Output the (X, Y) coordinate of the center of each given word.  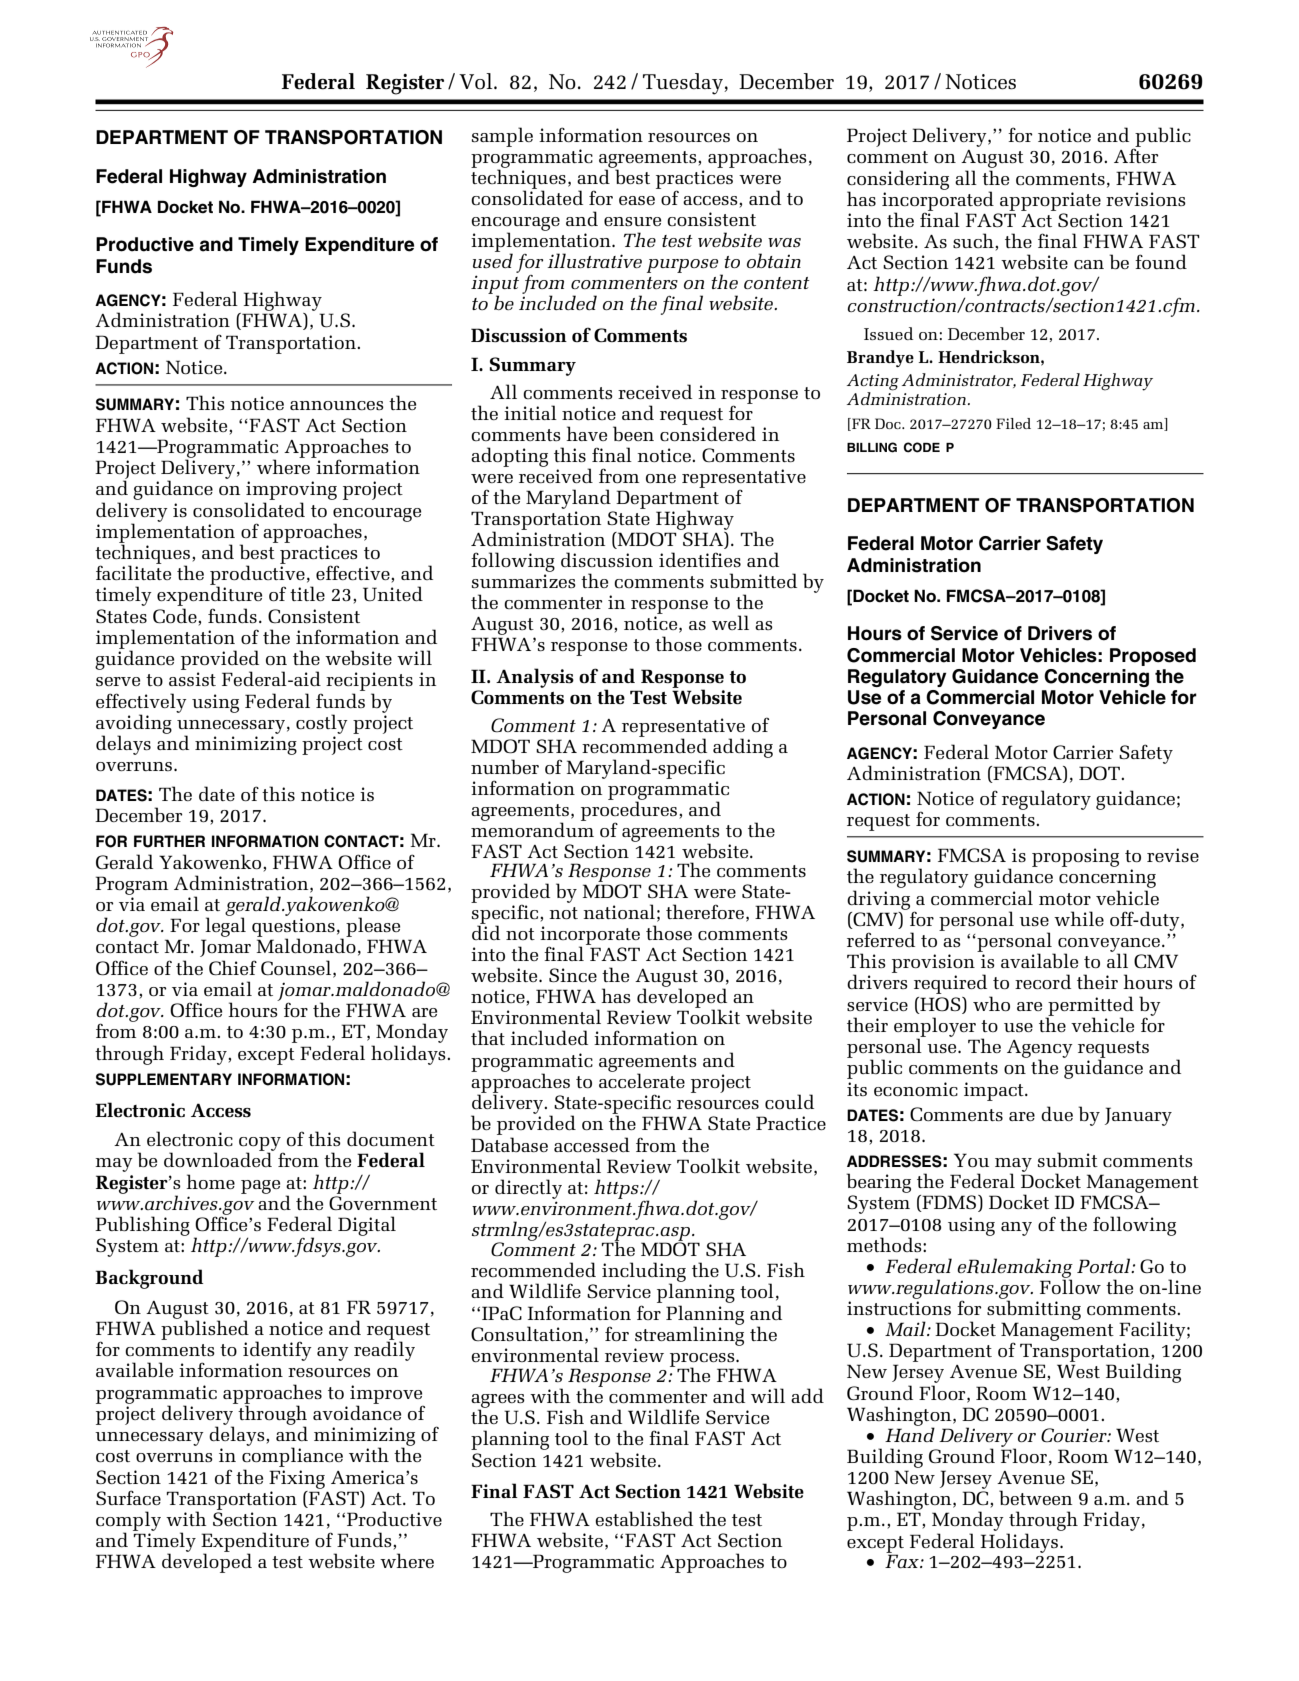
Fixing (297, 1479)
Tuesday (684, 84)
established (644, 1518)
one (661, 478)
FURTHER (169, 841)
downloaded (218, 1159)
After (1136, 155)
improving (291, 492)
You (971, 1160)
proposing (1075, 857)
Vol (477, 81)
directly (528, 1189)
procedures (630, 811)
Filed (1013, 423)
